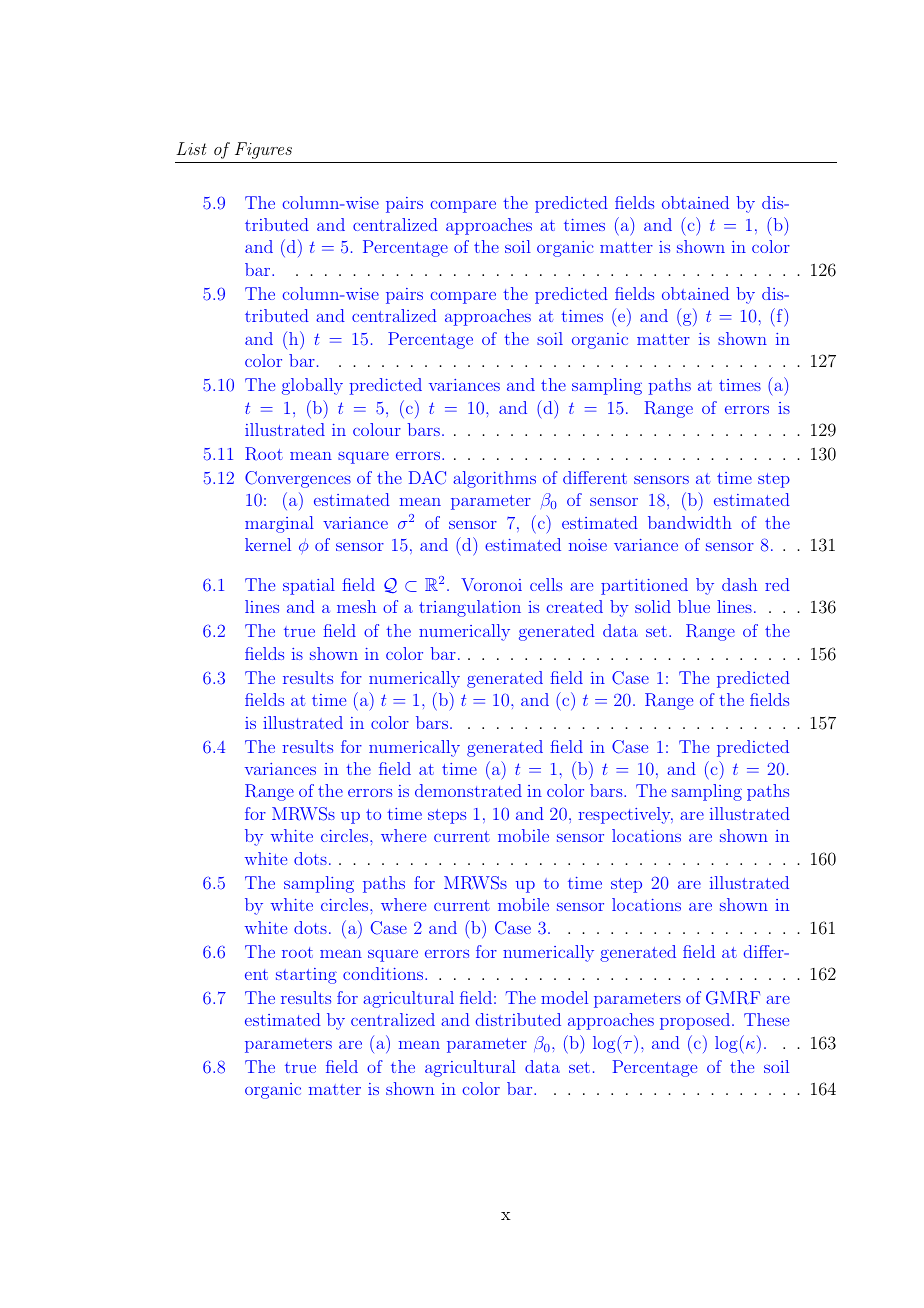  I want to click on conditions, so click(384, 973).
